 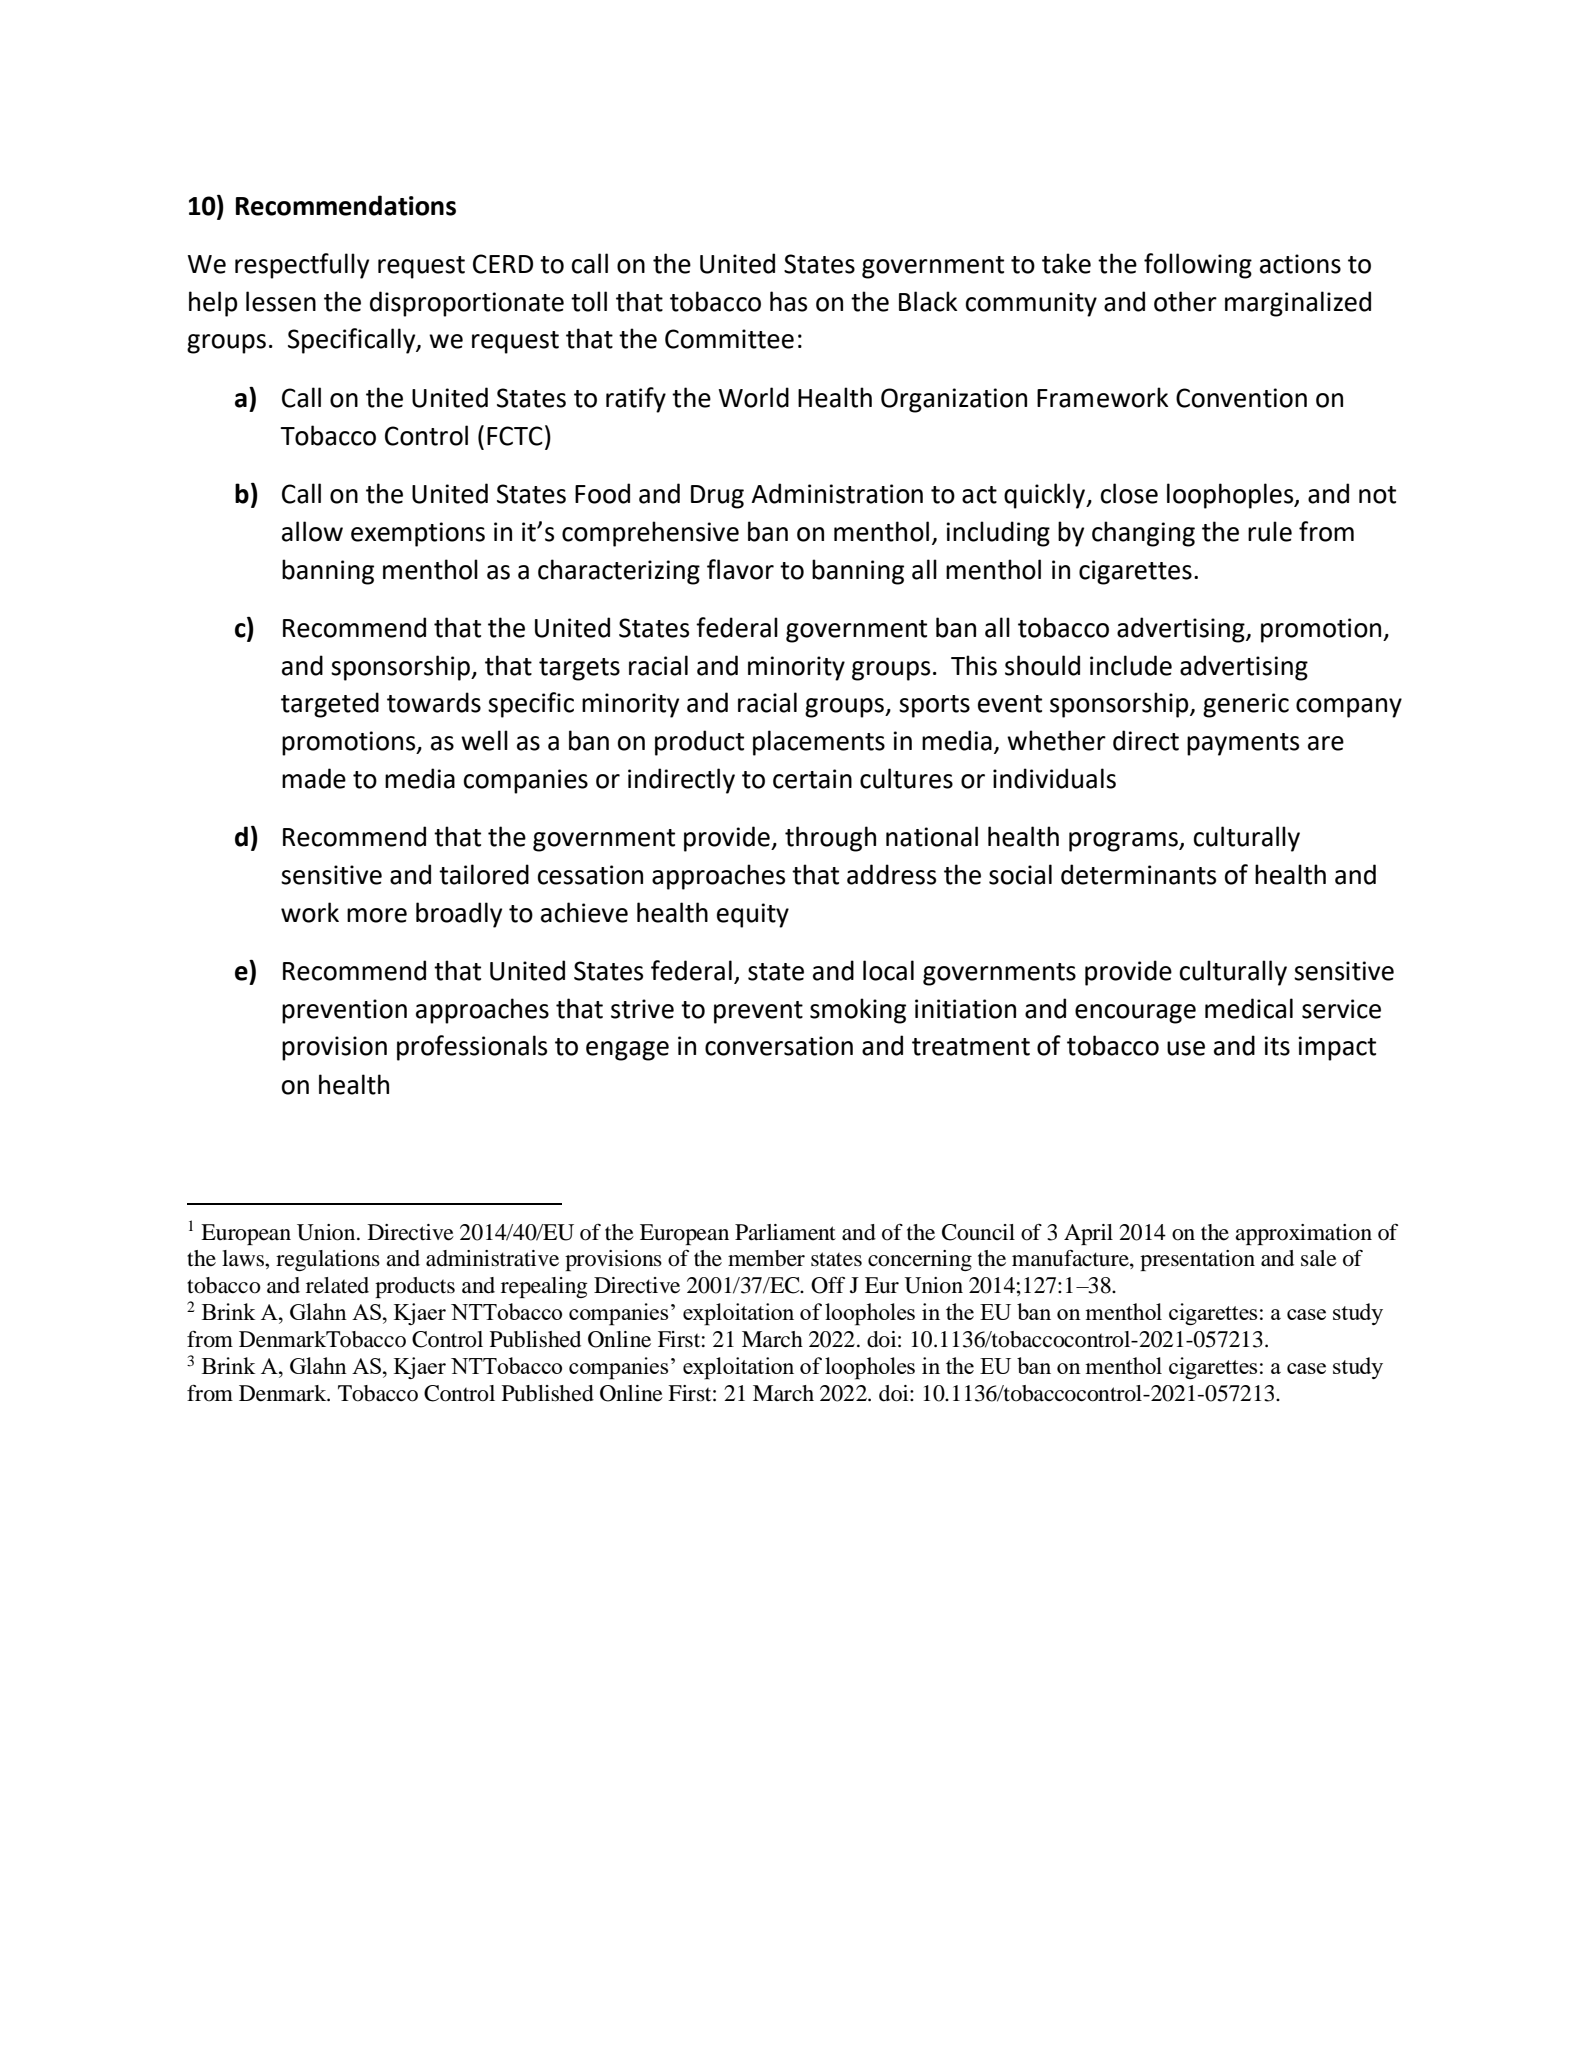 What do you see at coordinates (1185, 301) in the screenshot?
I see `other` at bounding box center [1185, 301].
